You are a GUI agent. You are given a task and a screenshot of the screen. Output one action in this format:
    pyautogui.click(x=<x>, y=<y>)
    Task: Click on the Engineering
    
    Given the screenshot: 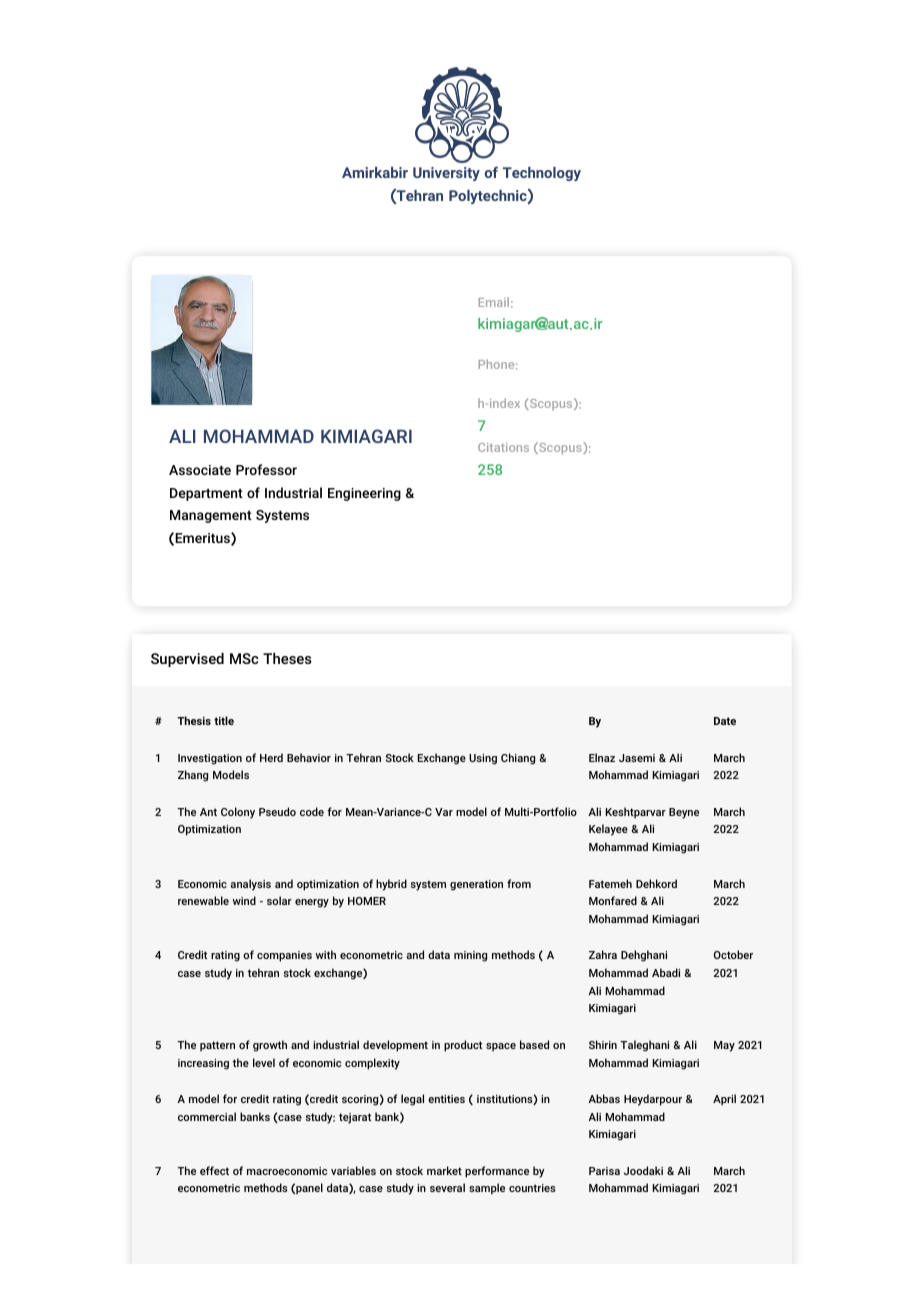 What is the action you would take?
    pyautogui.click(x=364, y=494)
